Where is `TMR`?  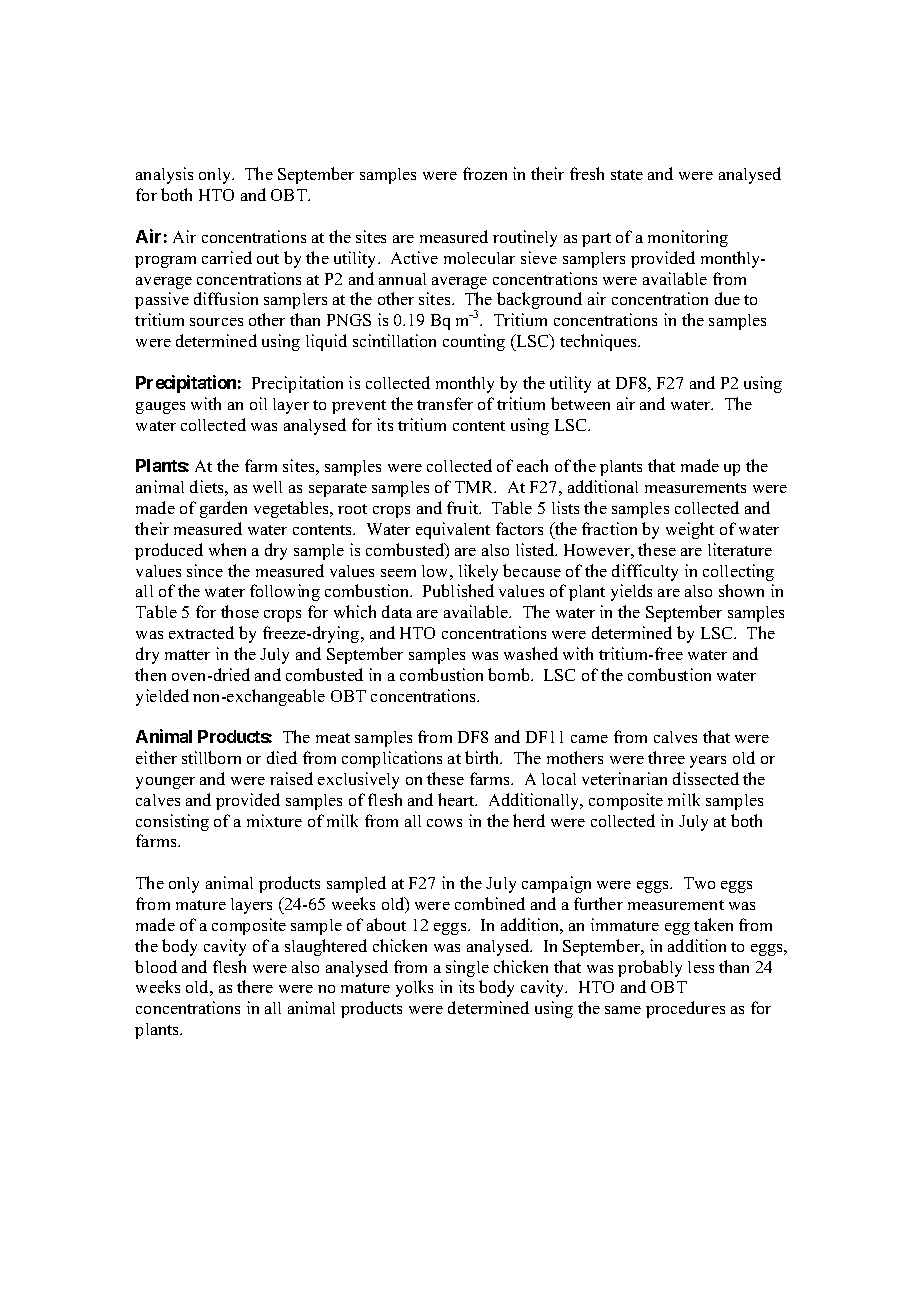 TMR is located at coordinates (475, 487).
